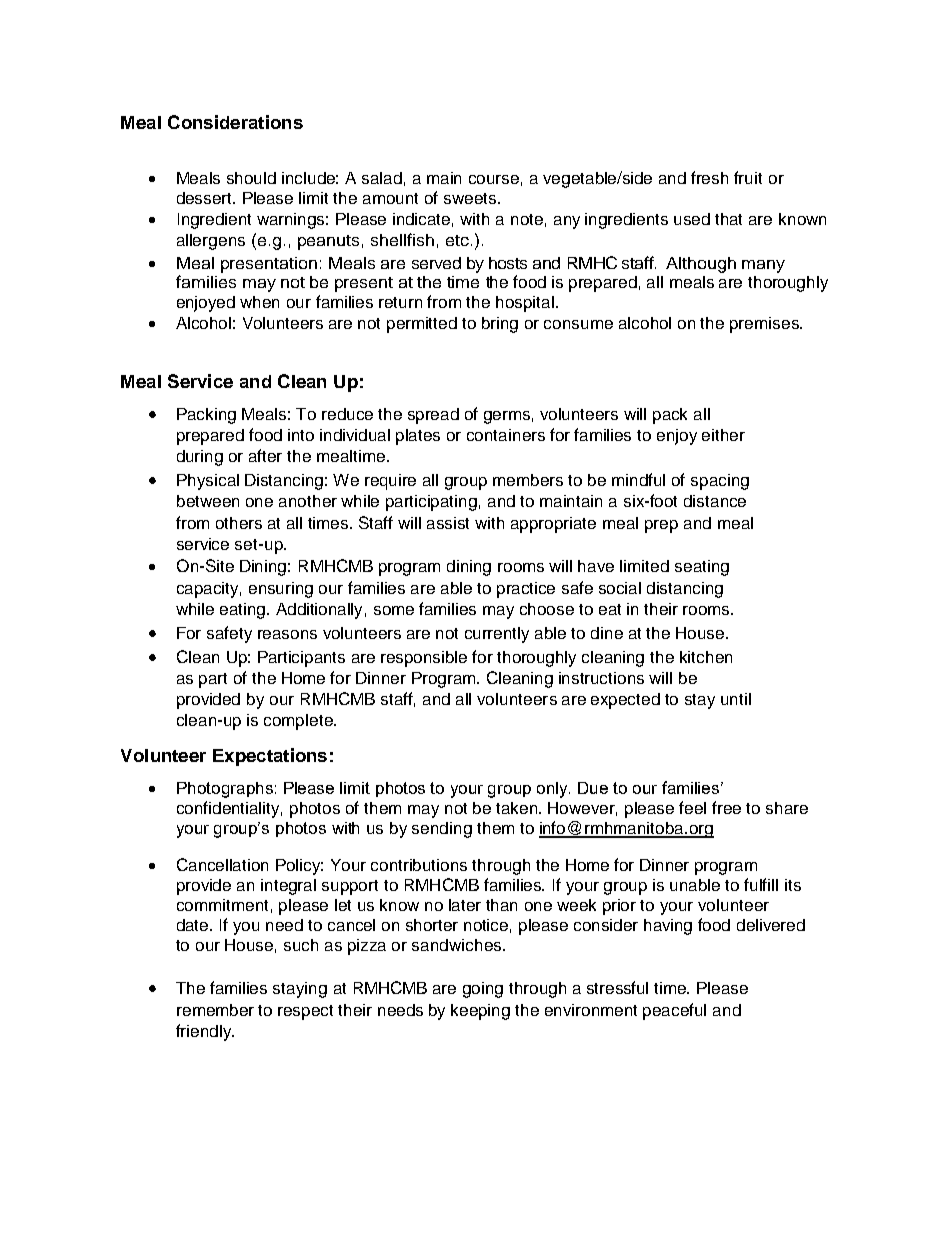 This screenshot has height=1233, width=952. Describe the element at coordinates (674, 1011) in the screenshot. I see `peaceful` at that location.
